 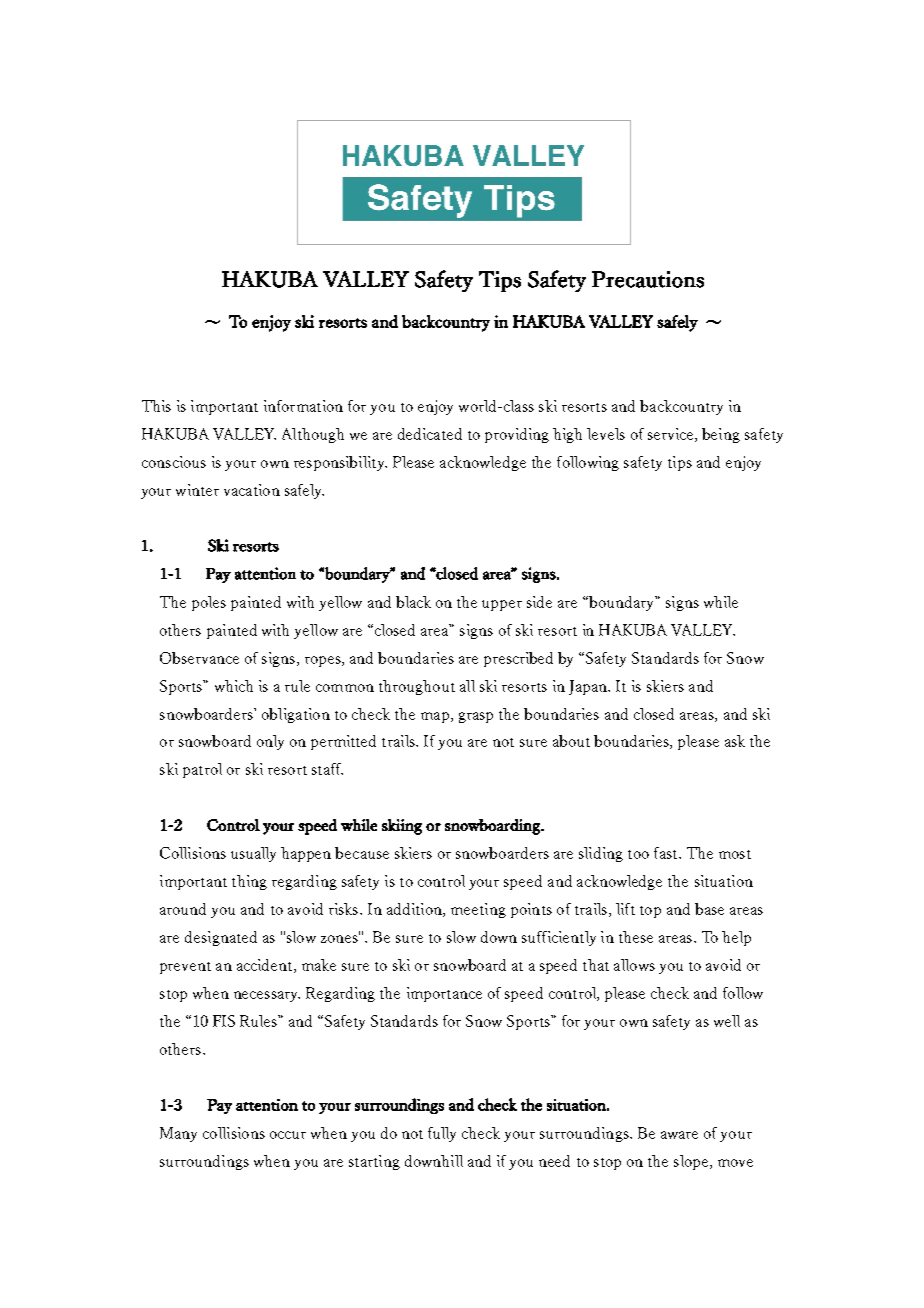 What do you see at coordinates (156, 406) in the document?
I see `This` at bounding box center [156, 406].
